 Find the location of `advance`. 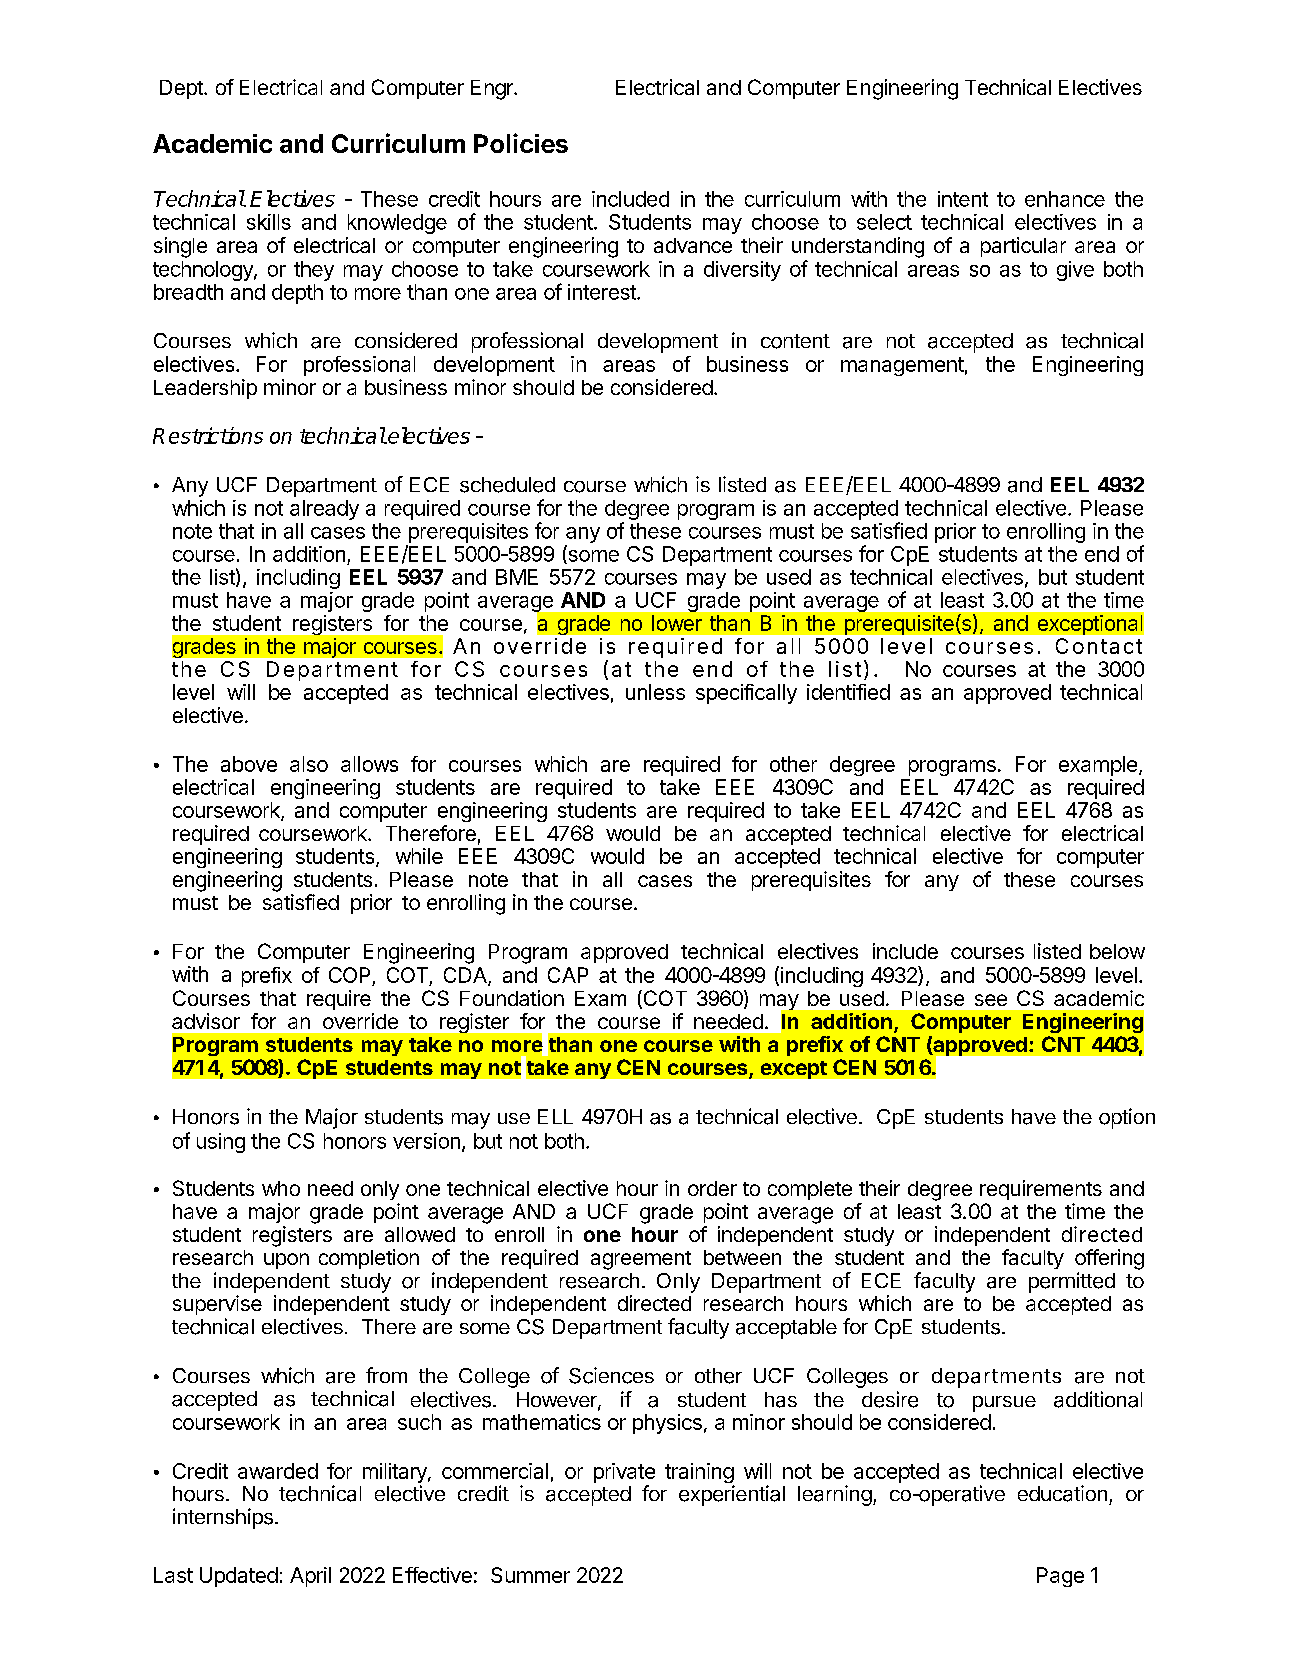

advance is located at coordinates (693, 245).
